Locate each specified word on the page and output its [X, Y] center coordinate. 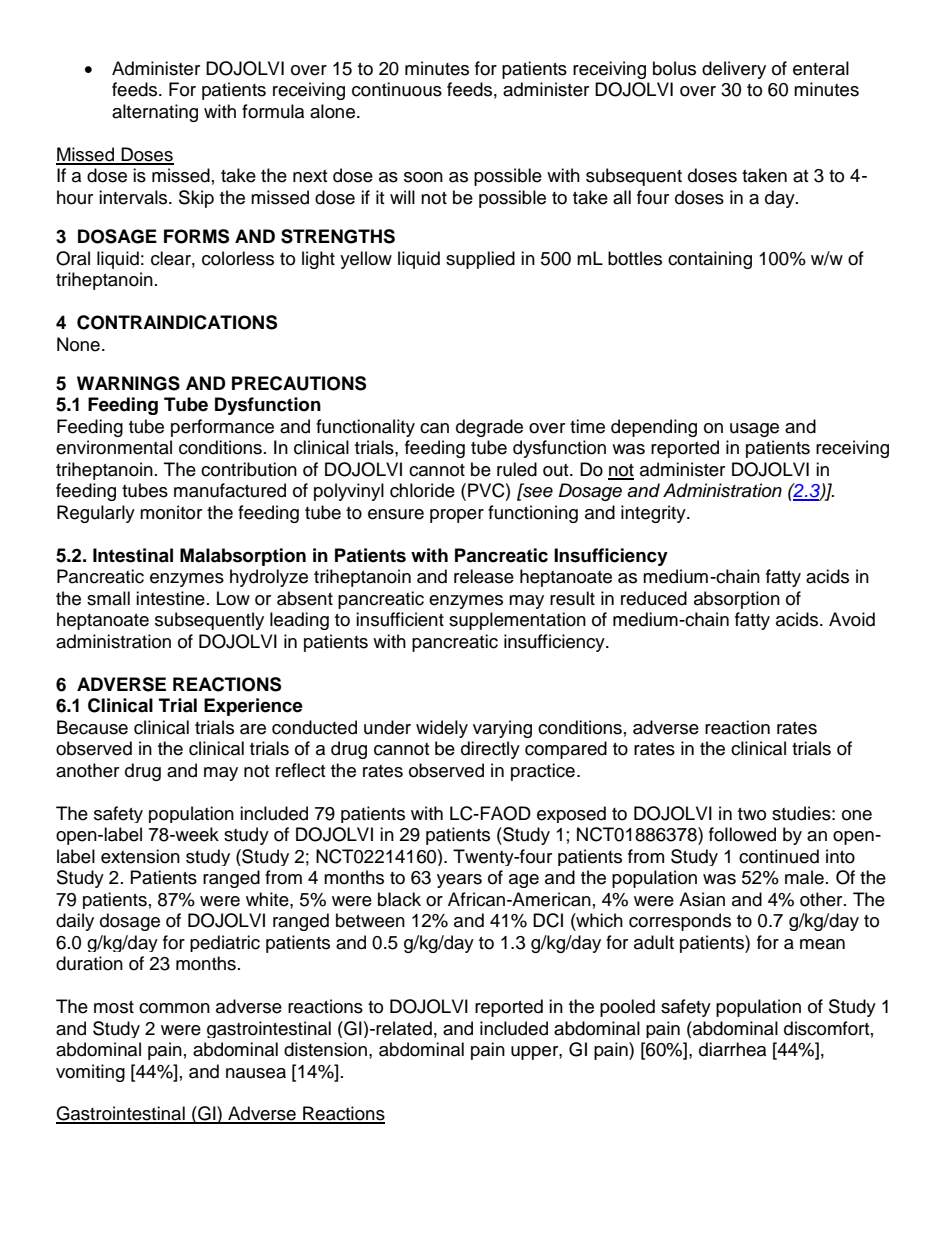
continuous [397, 89]
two [752, 814]
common [174, 1008]
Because [92, 727]
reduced [654, 598]
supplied [480, 260]
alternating [155, 113]
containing [710, 260]
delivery [734, 70]
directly [490, 750]
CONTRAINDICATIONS [177, 322]
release [484, 576]
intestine [170, 598]
